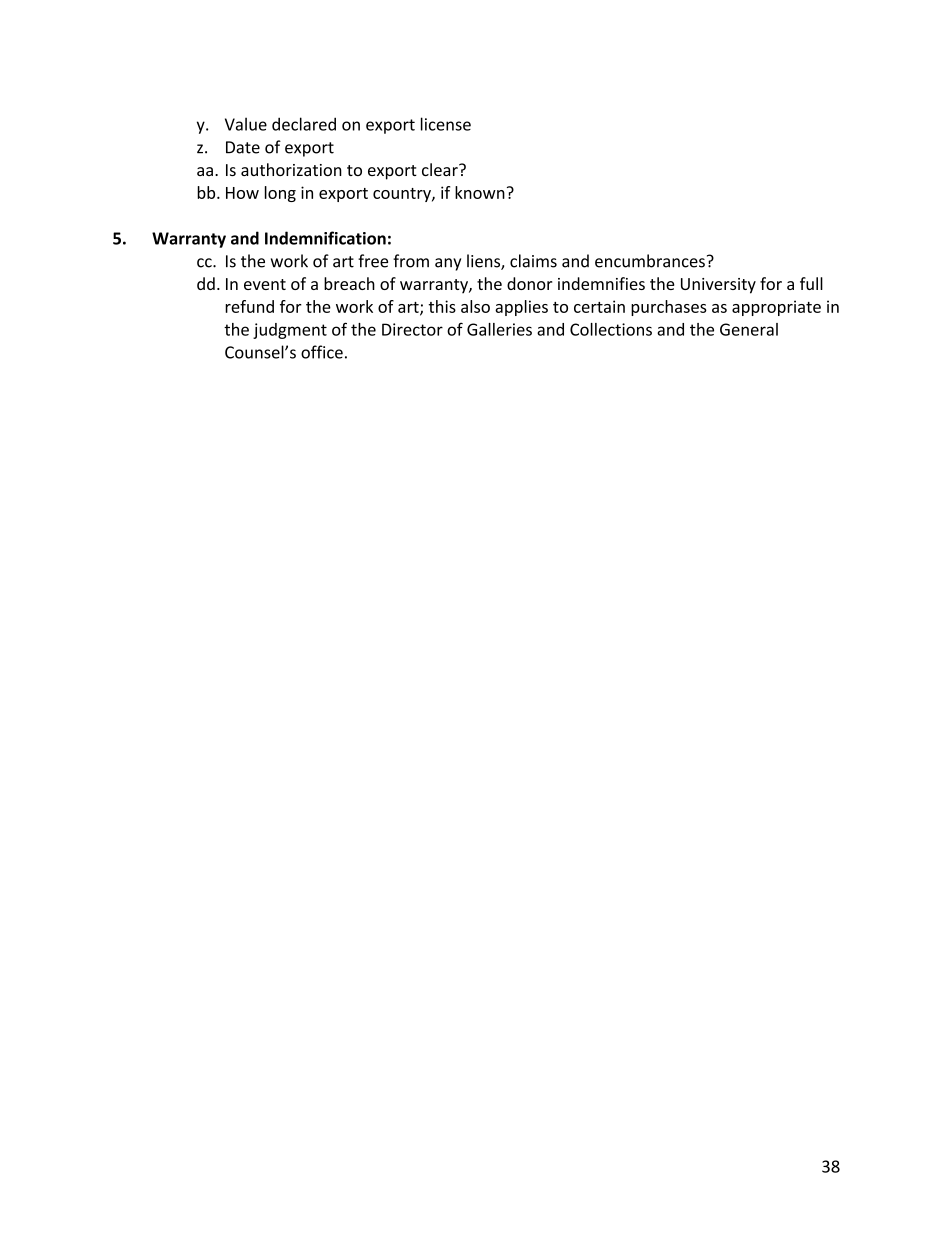 The image size is (952, 1233). I want to click on office, so click(322, 352).
